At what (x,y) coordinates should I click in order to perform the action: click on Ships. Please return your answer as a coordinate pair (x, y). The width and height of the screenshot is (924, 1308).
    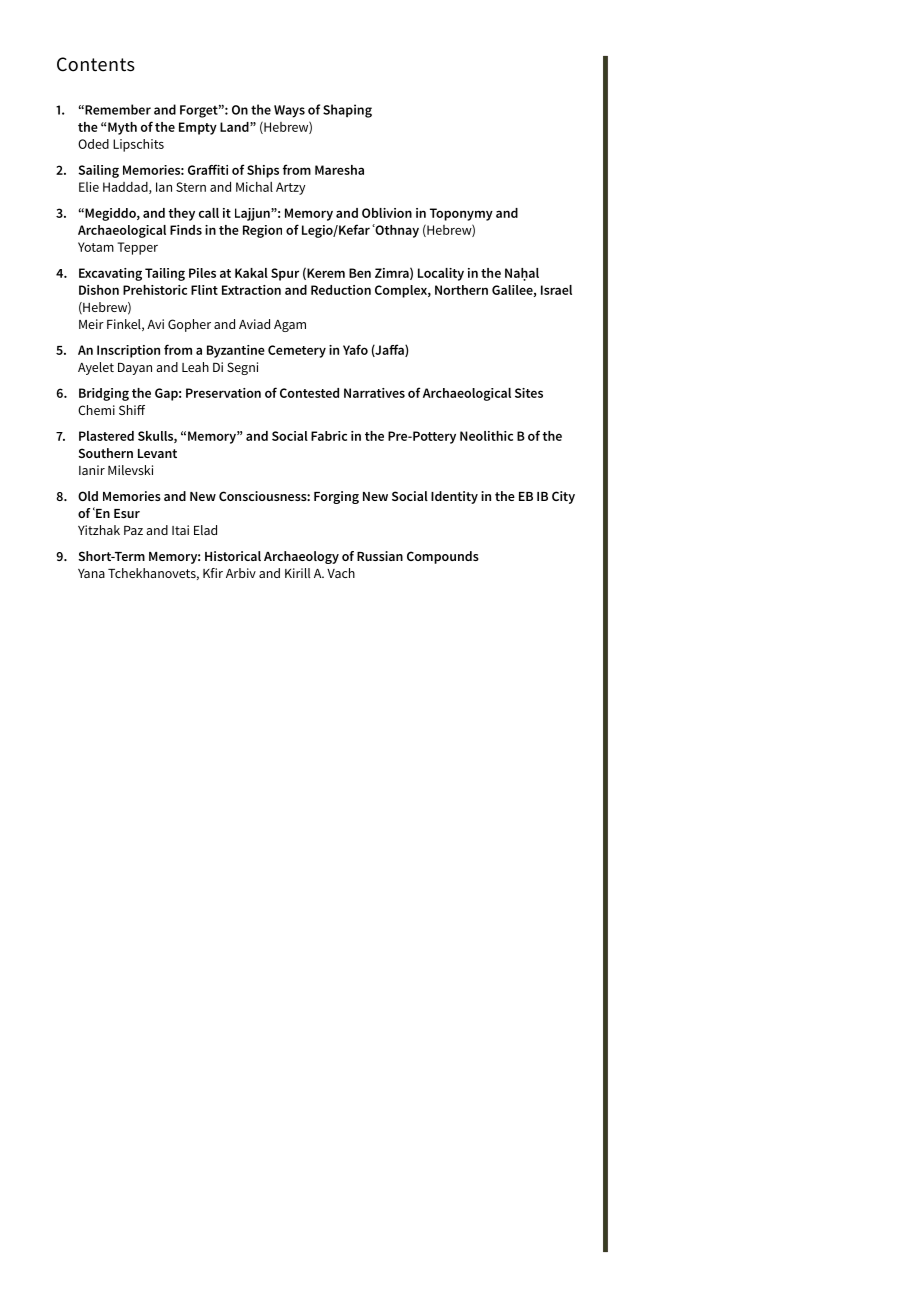
    Looking at the image, I should click on (263, 171).
